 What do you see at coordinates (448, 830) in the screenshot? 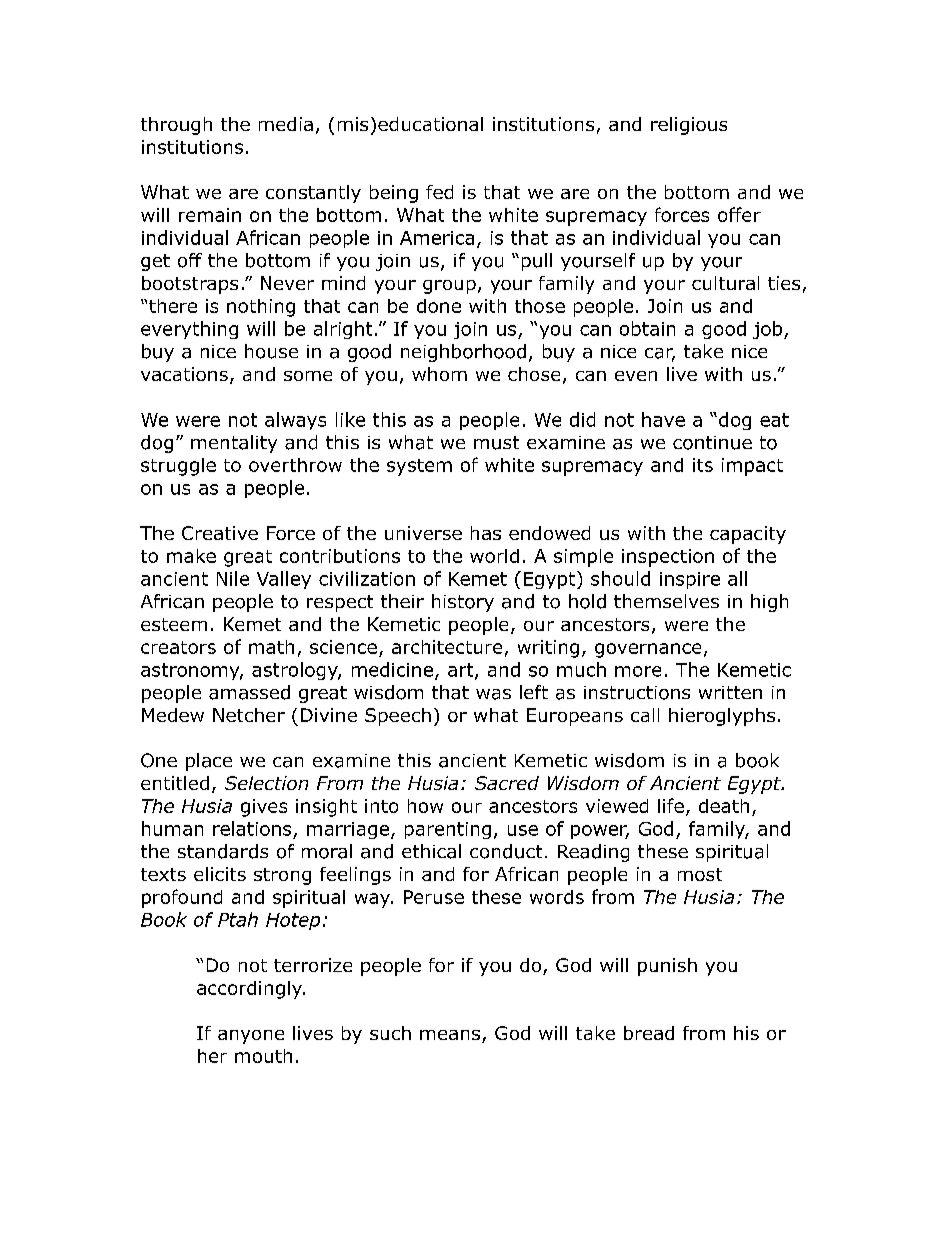
I see `parenting` at bounding box center [448, 830].
